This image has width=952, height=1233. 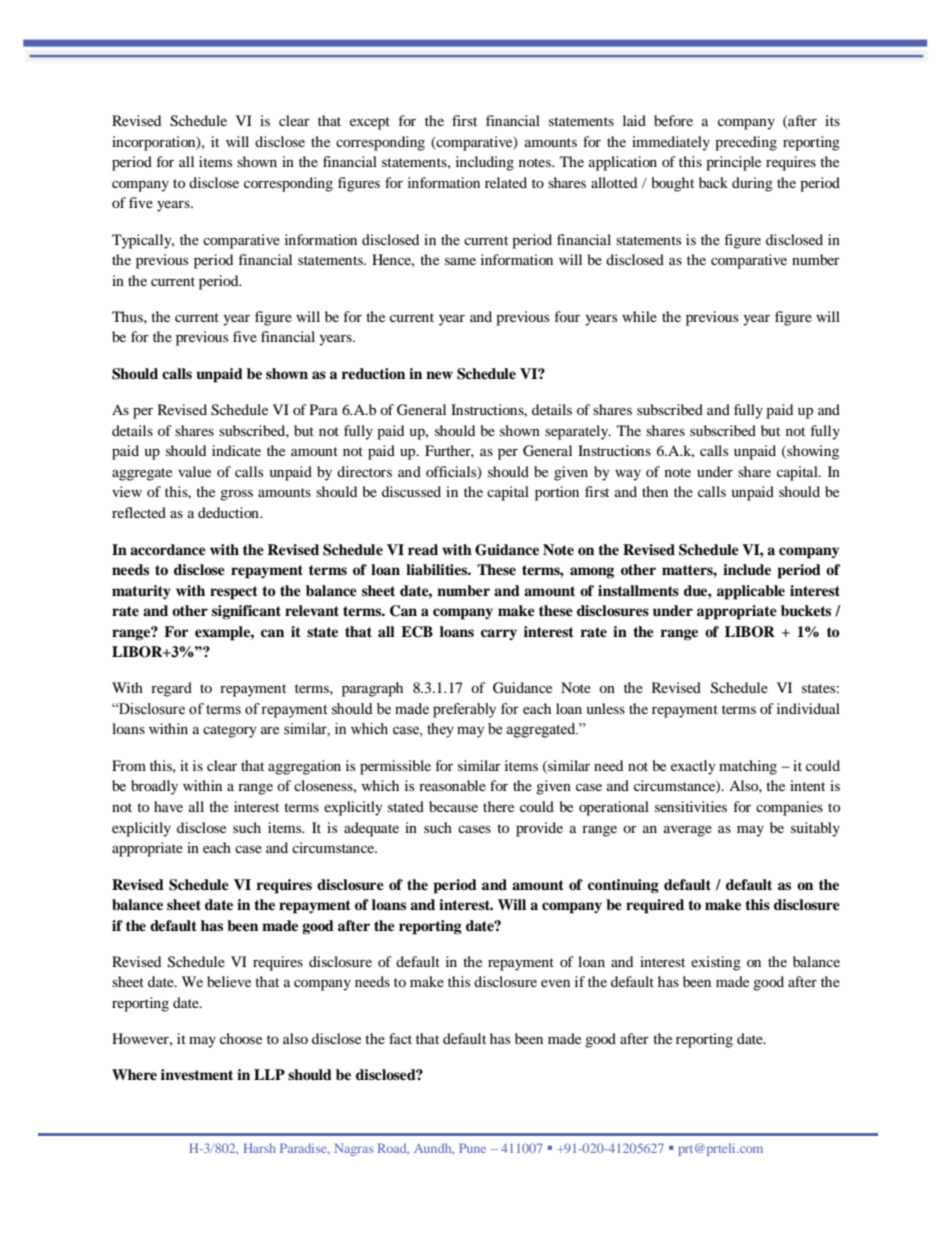 What do you see at coordinates (197, 1074) in the image?
I see `investment` at bounding box center [197, 1074].
